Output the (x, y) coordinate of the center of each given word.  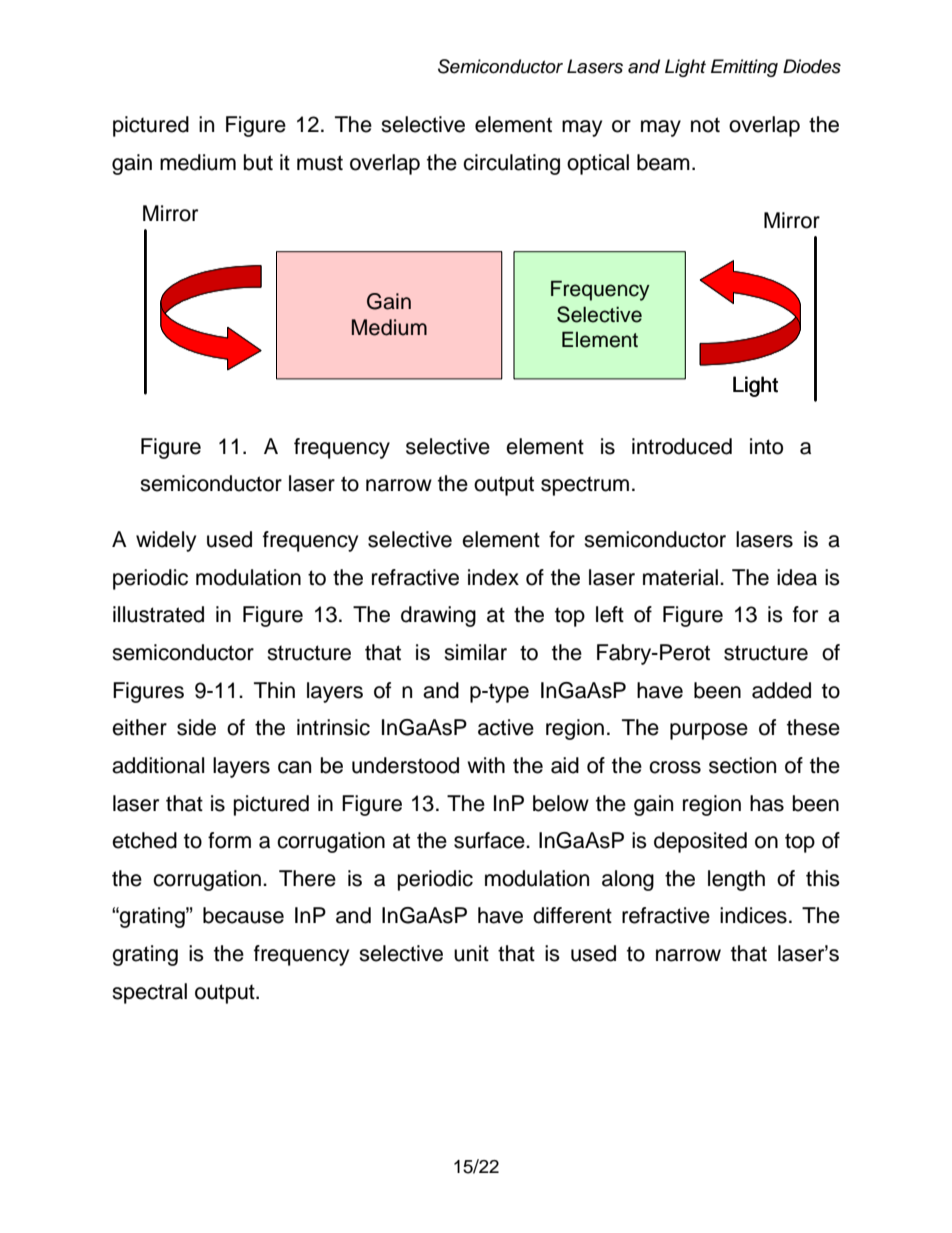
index (493, 577)
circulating (511, 164)
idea (797, 577)
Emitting (744, 68)
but (258, 162)
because (243, 915)
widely (166, 541)
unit (471, 953)
